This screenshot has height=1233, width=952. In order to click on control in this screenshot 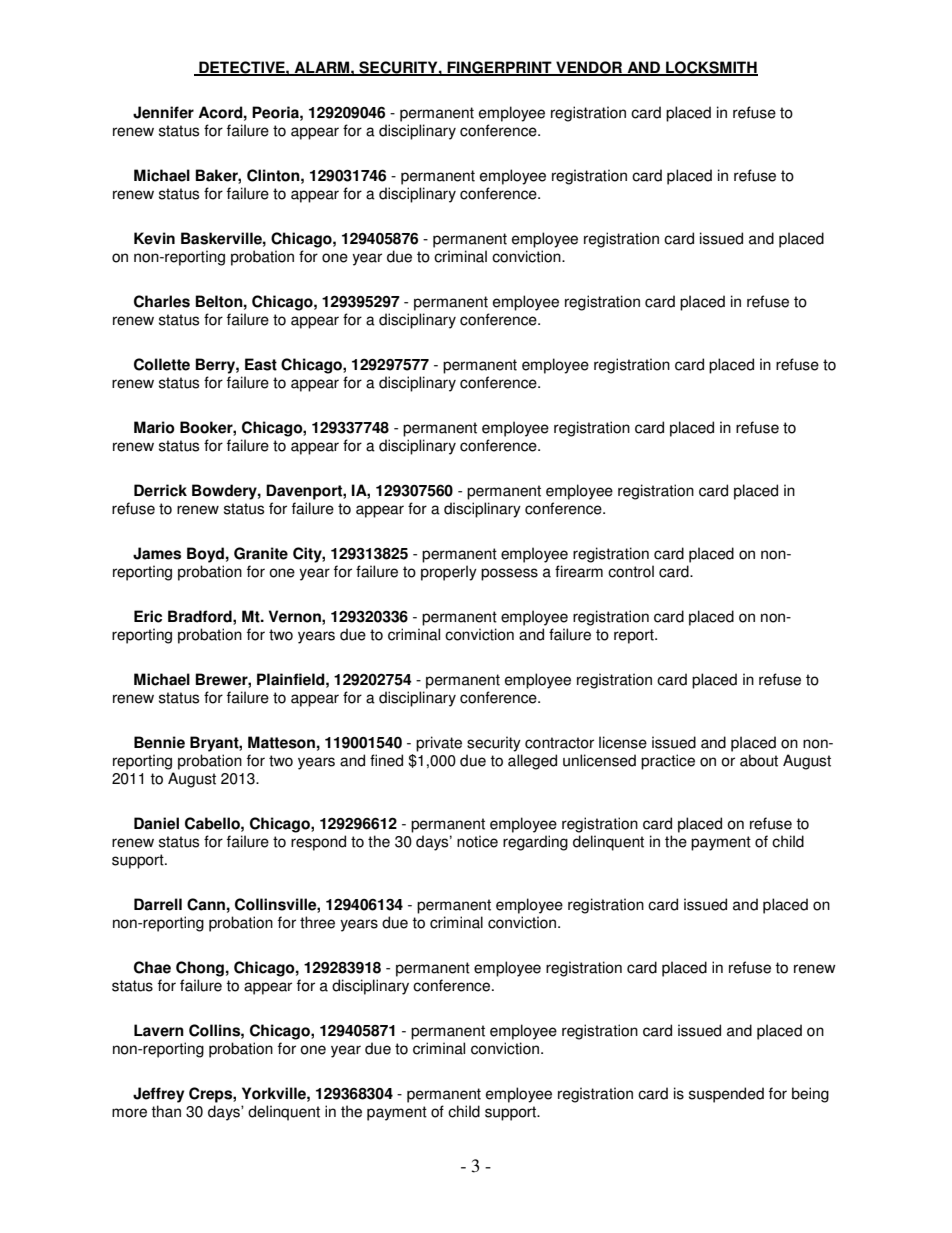, I will do `click(631, 571)`.
